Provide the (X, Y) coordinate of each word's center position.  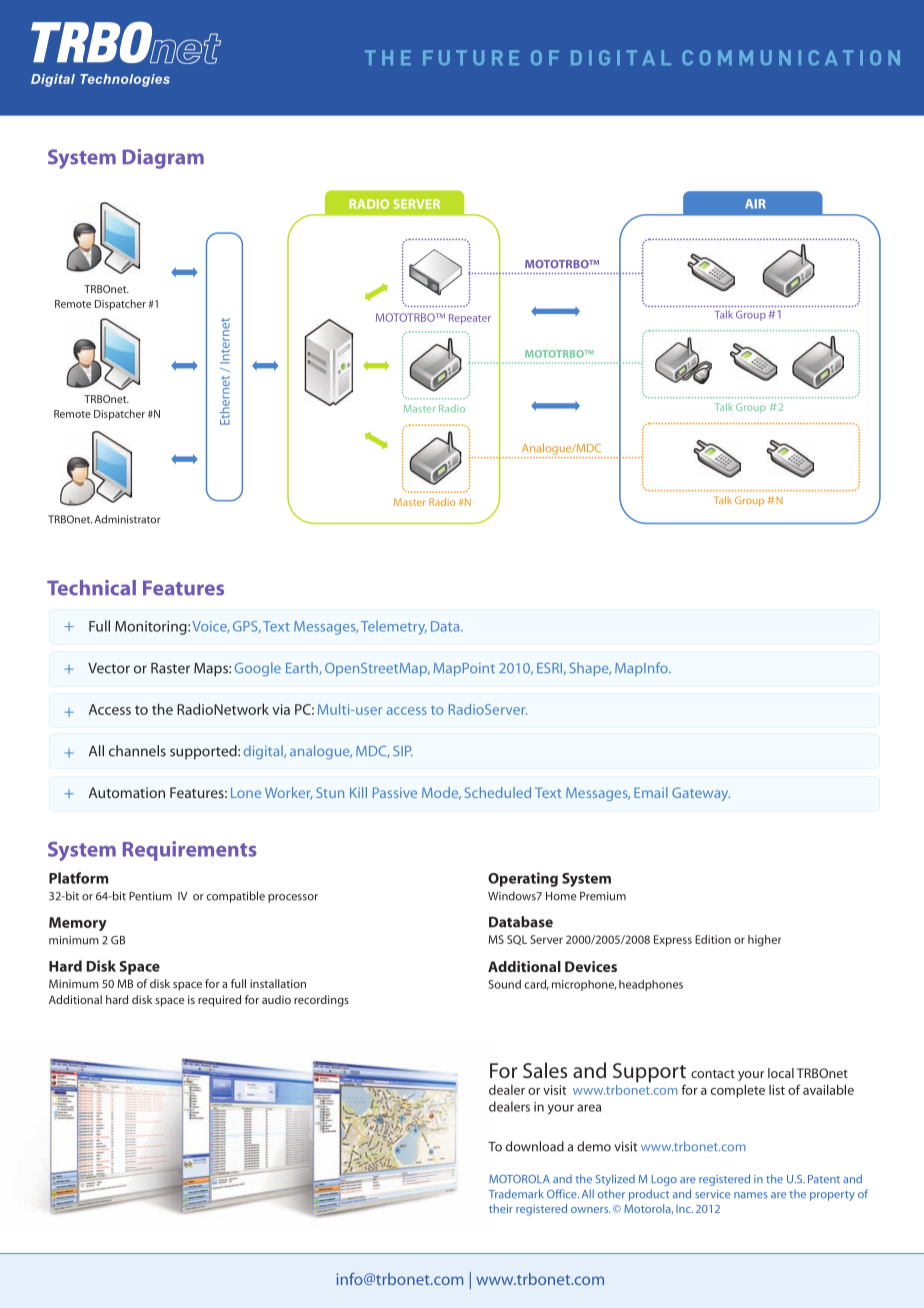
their (501, 1208)
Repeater (470, 319)
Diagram (163, 159)
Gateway (701, 794)
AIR (755, 204)
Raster (170, 668)
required (219, 1001)
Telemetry (394, 628)
